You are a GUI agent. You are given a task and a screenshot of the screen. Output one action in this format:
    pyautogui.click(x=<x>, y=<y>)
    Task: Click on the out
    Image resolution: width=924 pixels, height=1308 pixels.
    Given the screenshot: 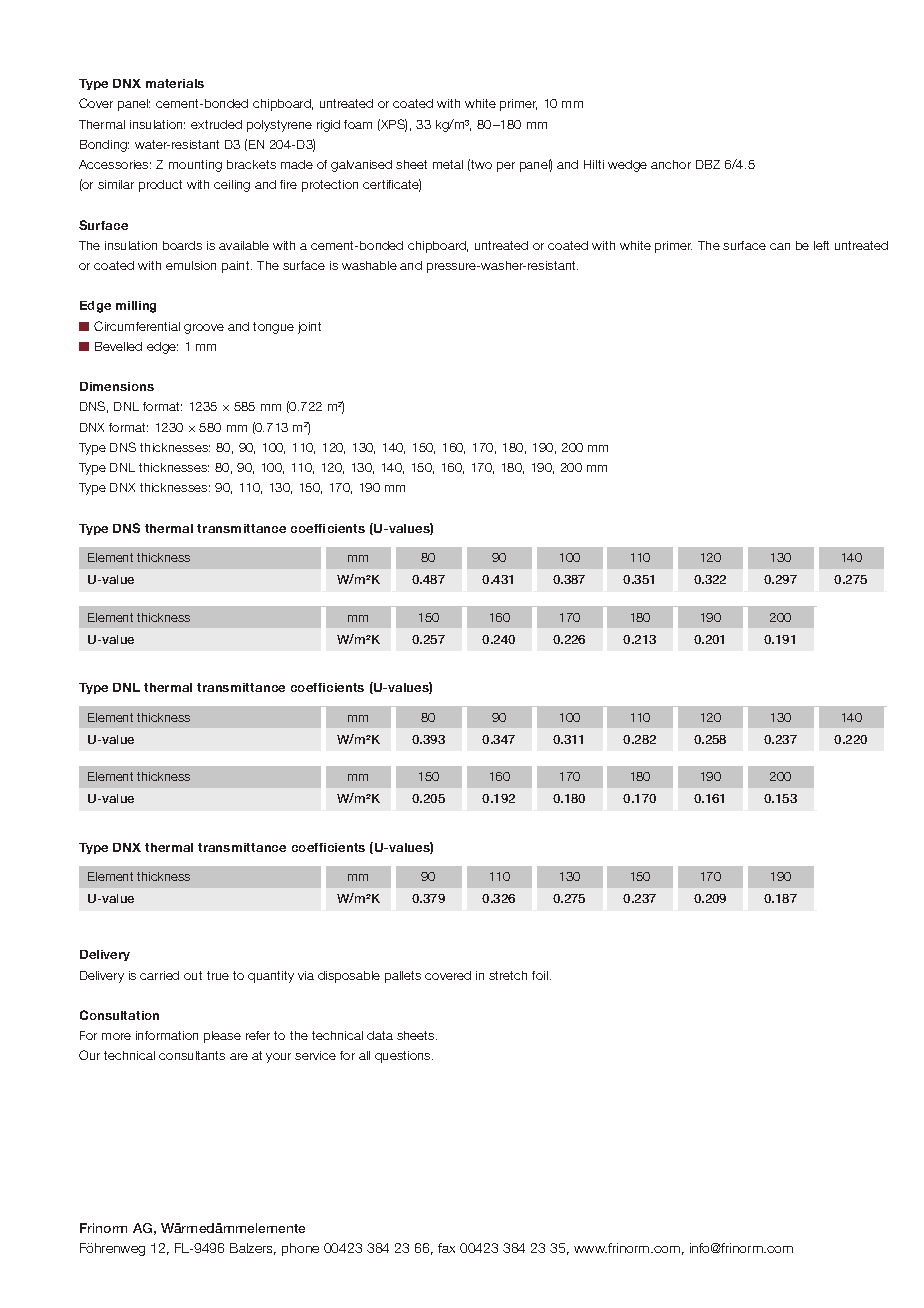 What is the action you would take?
    pyautogui.click(x=193, y=975)
